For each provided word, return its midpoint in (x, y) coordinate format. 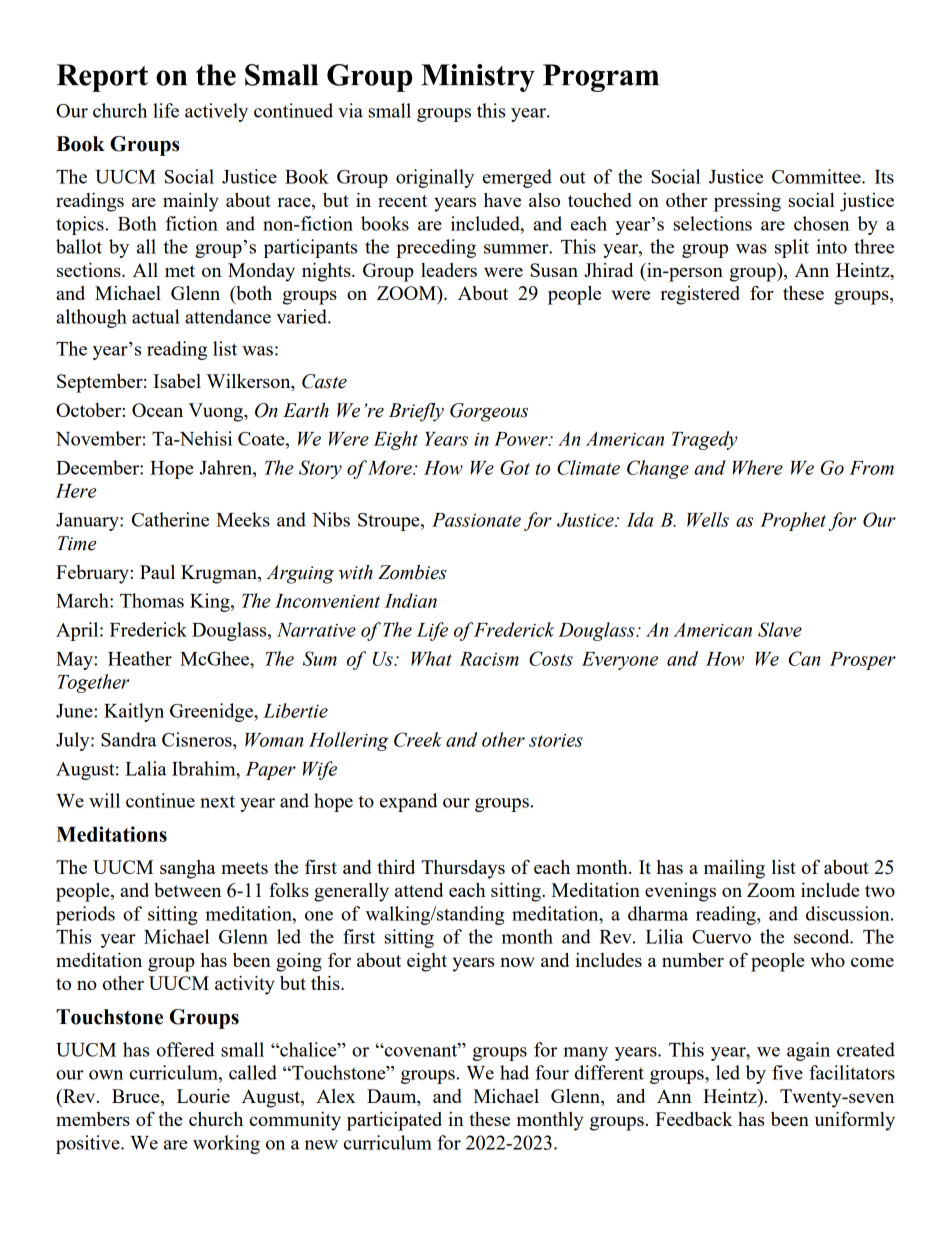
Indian (410, 600)
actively (216, 112)
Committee (817, 176)
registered (700, 295)
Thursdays (463, 869)
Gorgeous (489, 412)
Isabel (177, 381)
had (514, 1072)
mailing (734, 869)
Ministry (478, 78)
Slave (780, 629)
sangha (188, 869)
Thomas (152, 600)
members (93, 1119)
